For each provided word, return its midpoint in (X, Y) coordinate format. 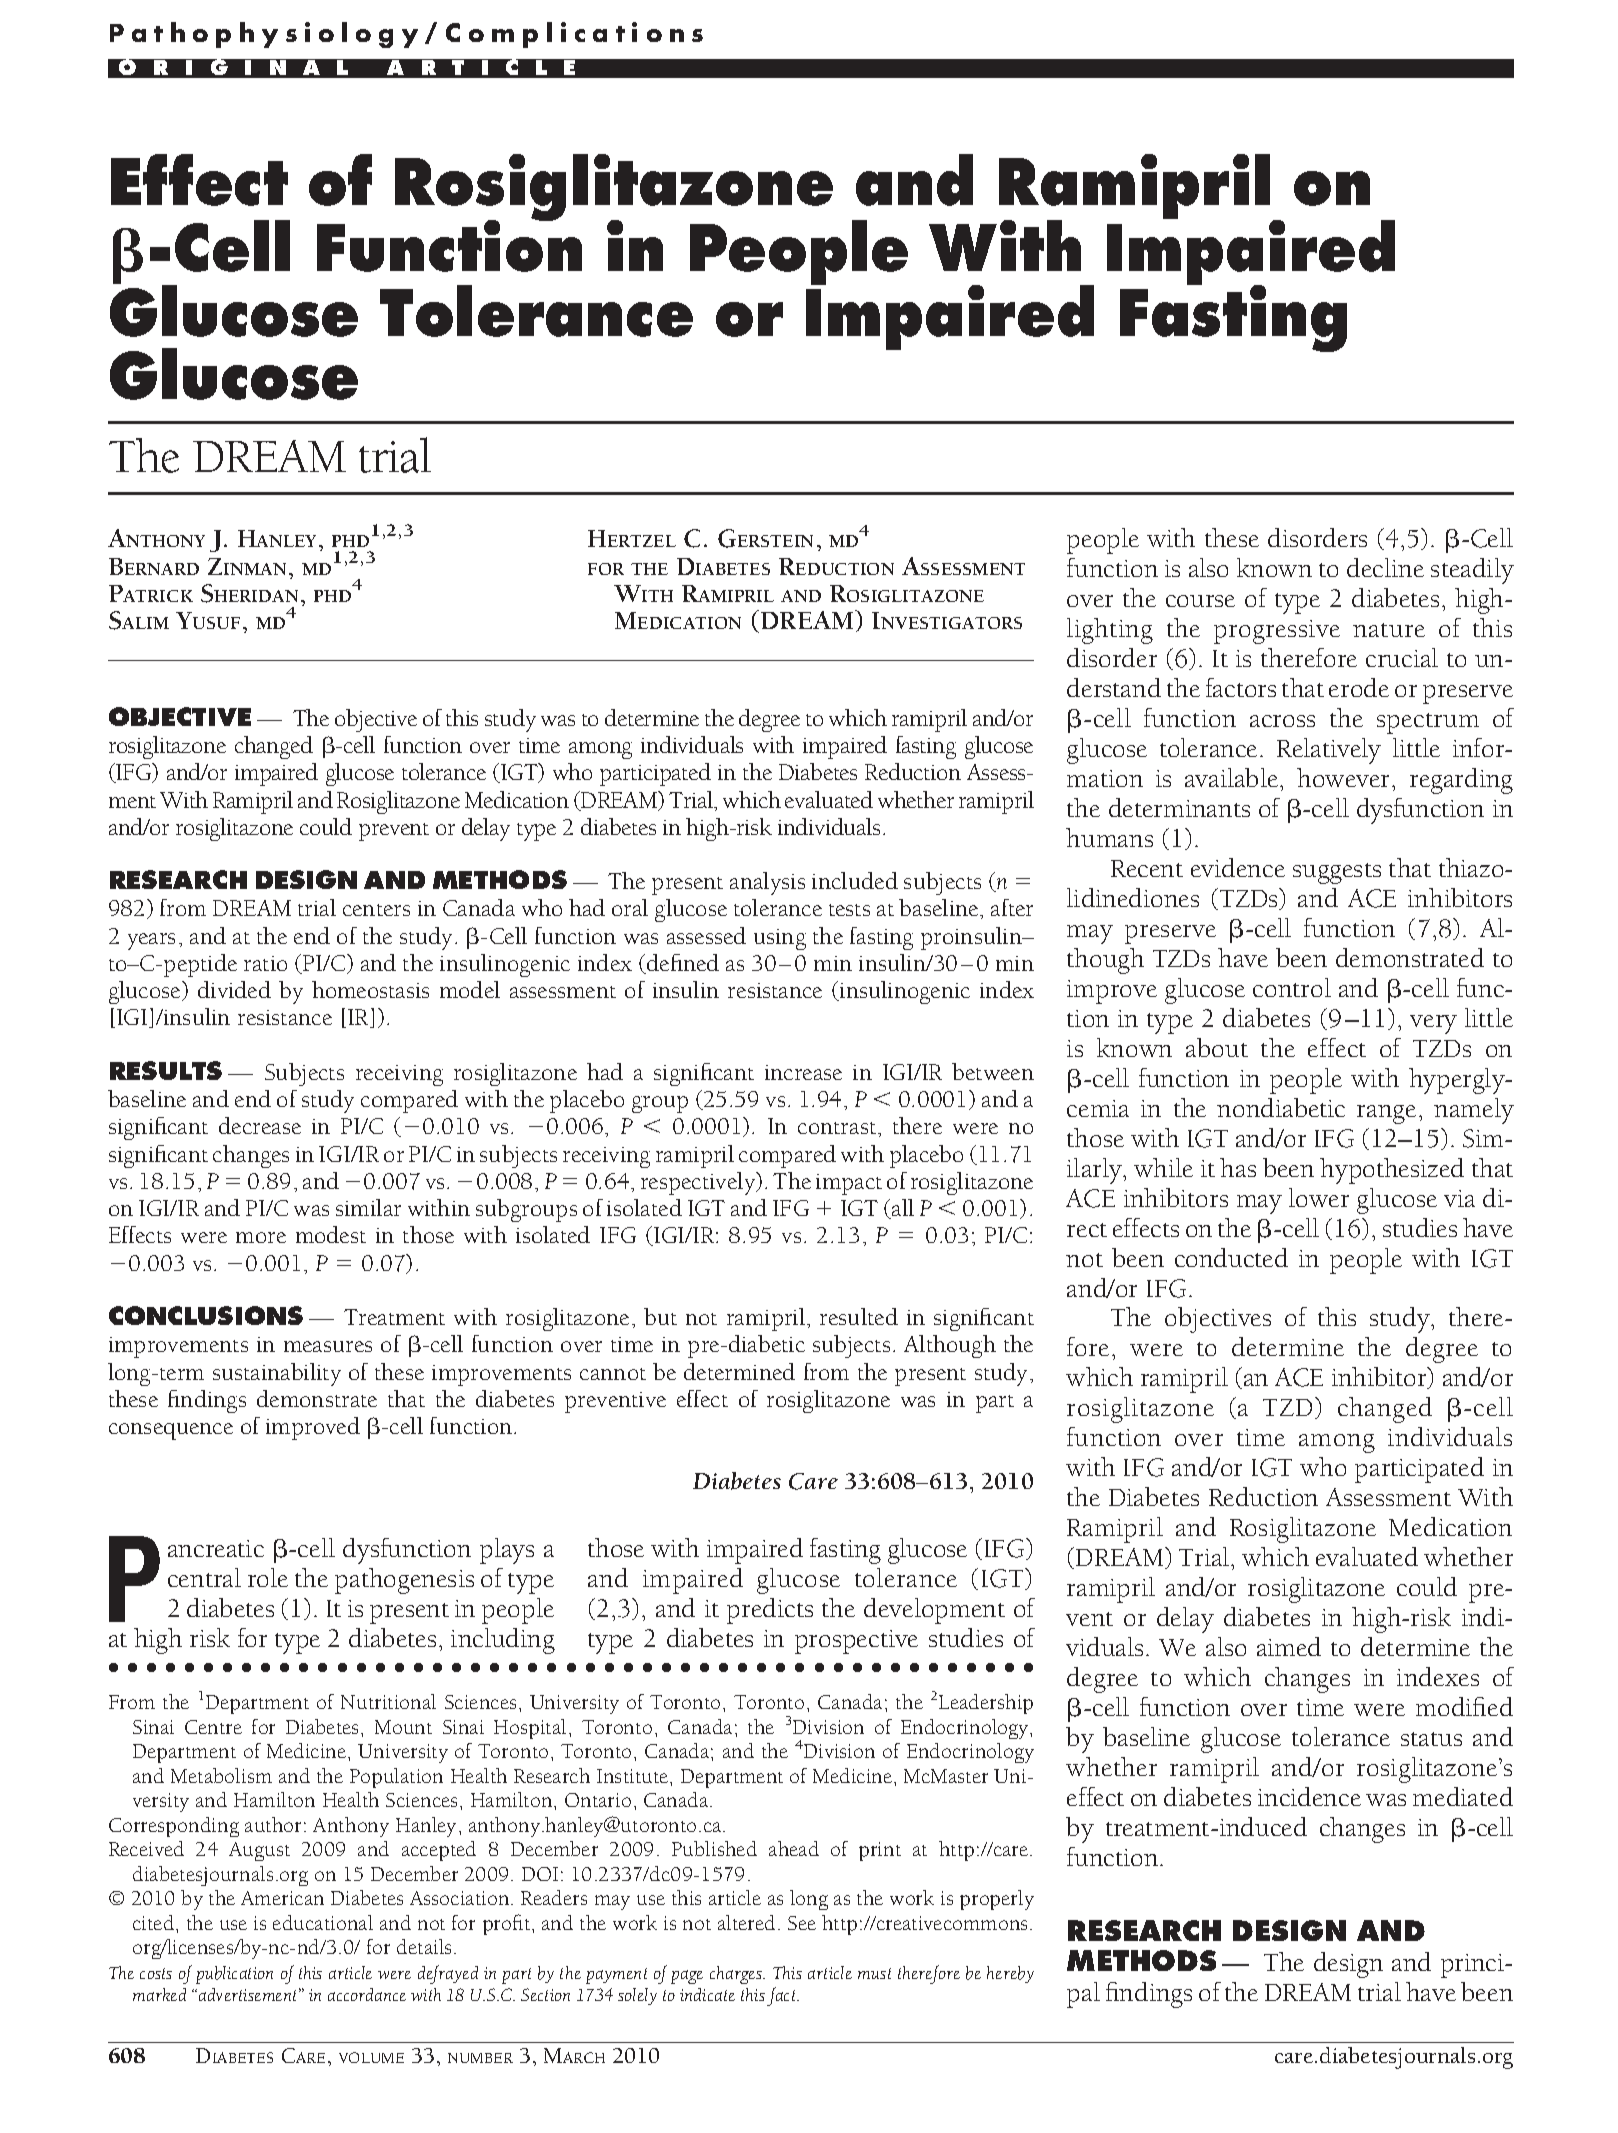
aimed (1289, 1646)
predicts (770, 1611)
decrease (260, 1125)
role (268, 1577)
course (1200, 601)
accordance (367, 1994)
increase (803, 1072)
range (1386, 1114)
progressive (1277, 632)
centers (376, 910)
